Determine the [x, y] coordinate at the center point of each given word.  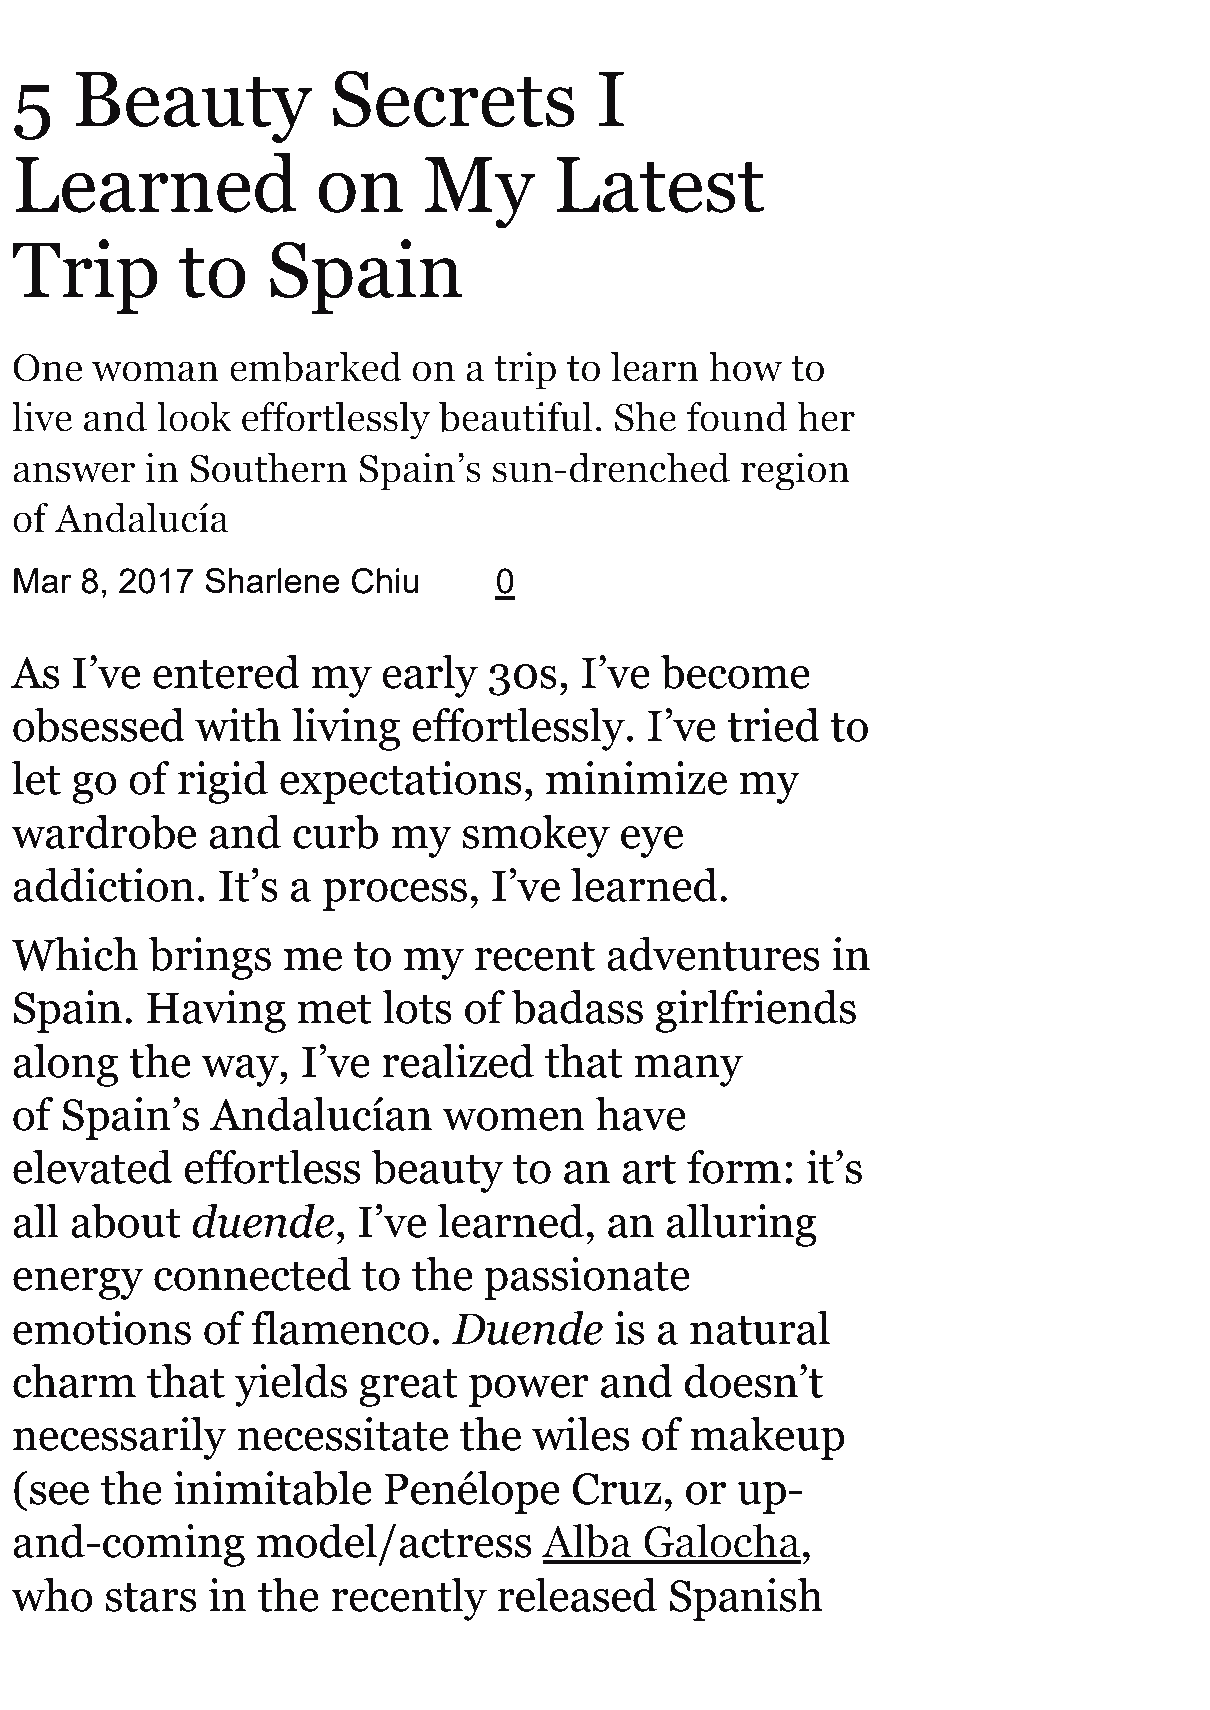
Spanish [746, 1599]
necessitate [343, 1434]
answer [74, 472]
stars [150, 1597]
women [513, 1119]
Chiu [385, 581]
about [126, 1221]
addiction [104, 885]
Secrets [454, 99]
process [395, 895]
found [737, 416]
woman [155, 371]
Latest [660, 185]
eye [652, 842]
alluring [742, 1225]
